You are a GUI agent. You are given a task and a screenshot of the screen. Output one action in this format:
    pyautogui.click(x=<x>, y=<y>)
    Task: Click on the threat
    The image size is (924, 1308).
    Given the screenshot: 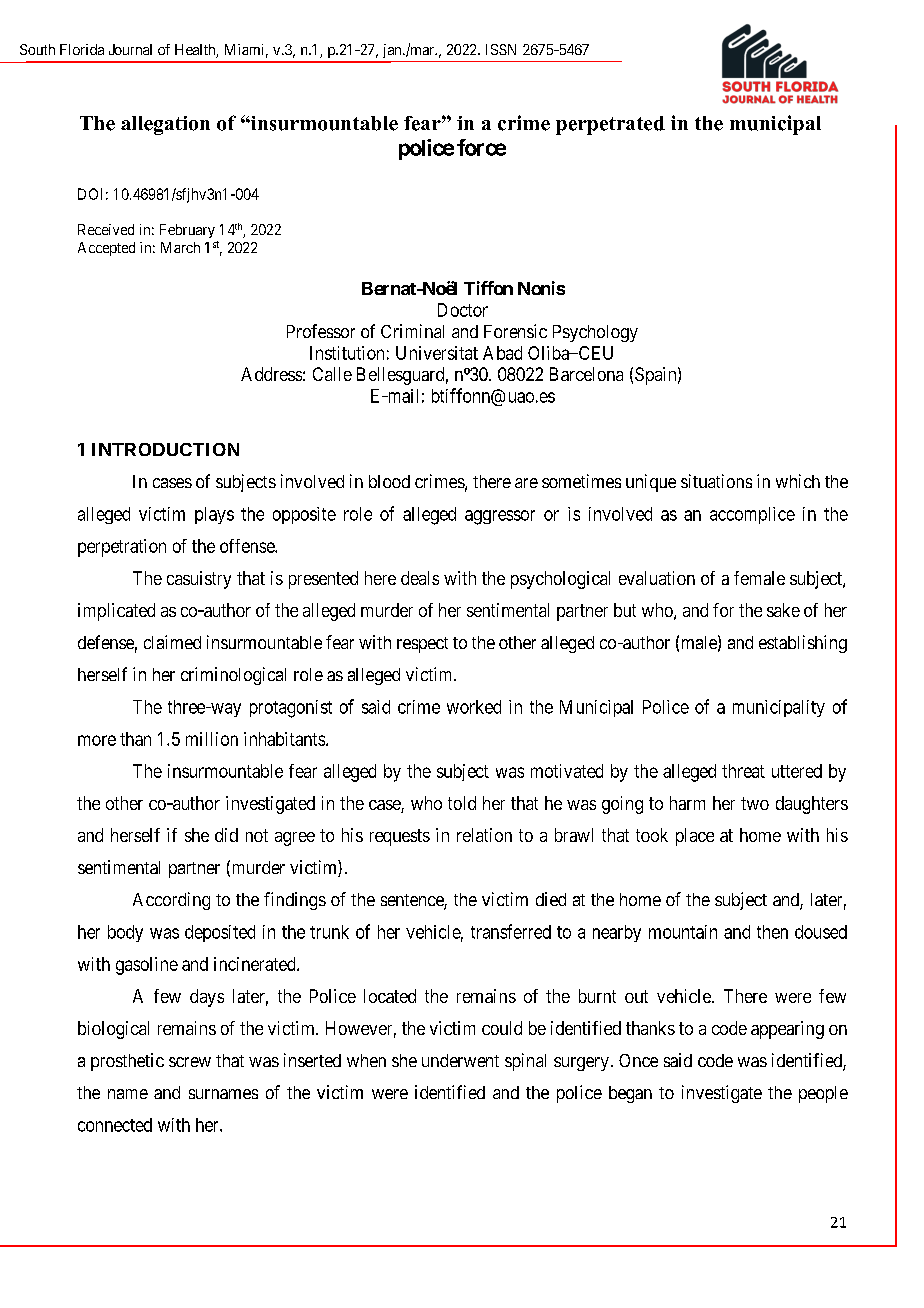 What is the action you would take?
    pyautogui.click(x=743, y=771)
